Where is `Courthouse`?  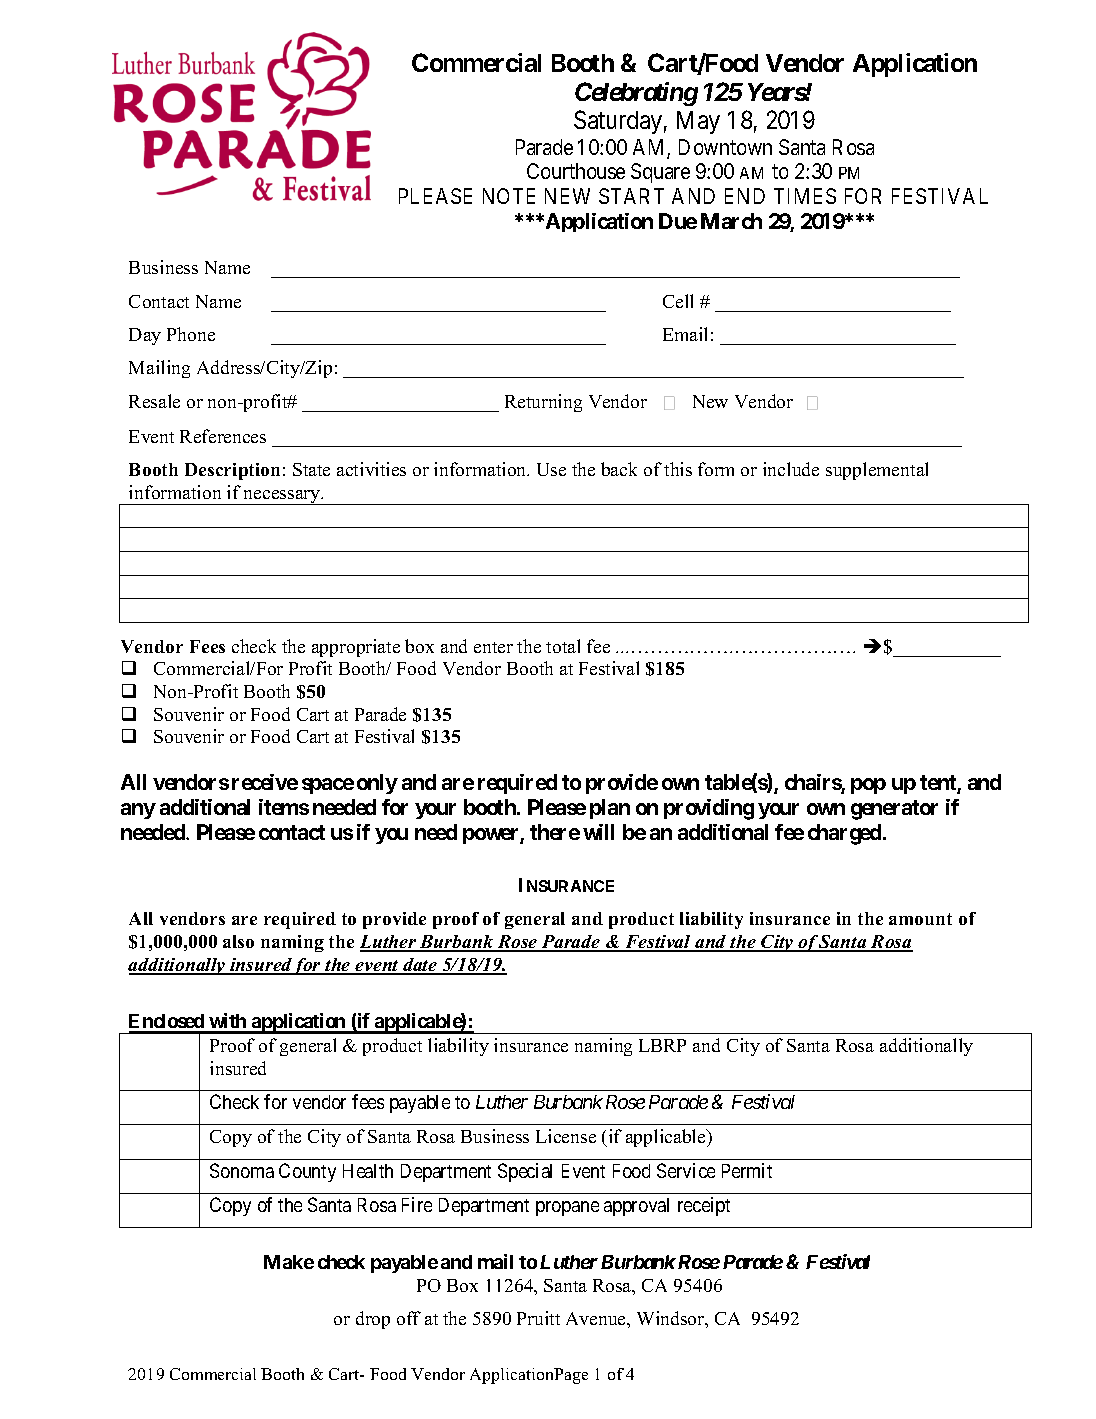 Courthouse is located at coordinates (576, 171).
